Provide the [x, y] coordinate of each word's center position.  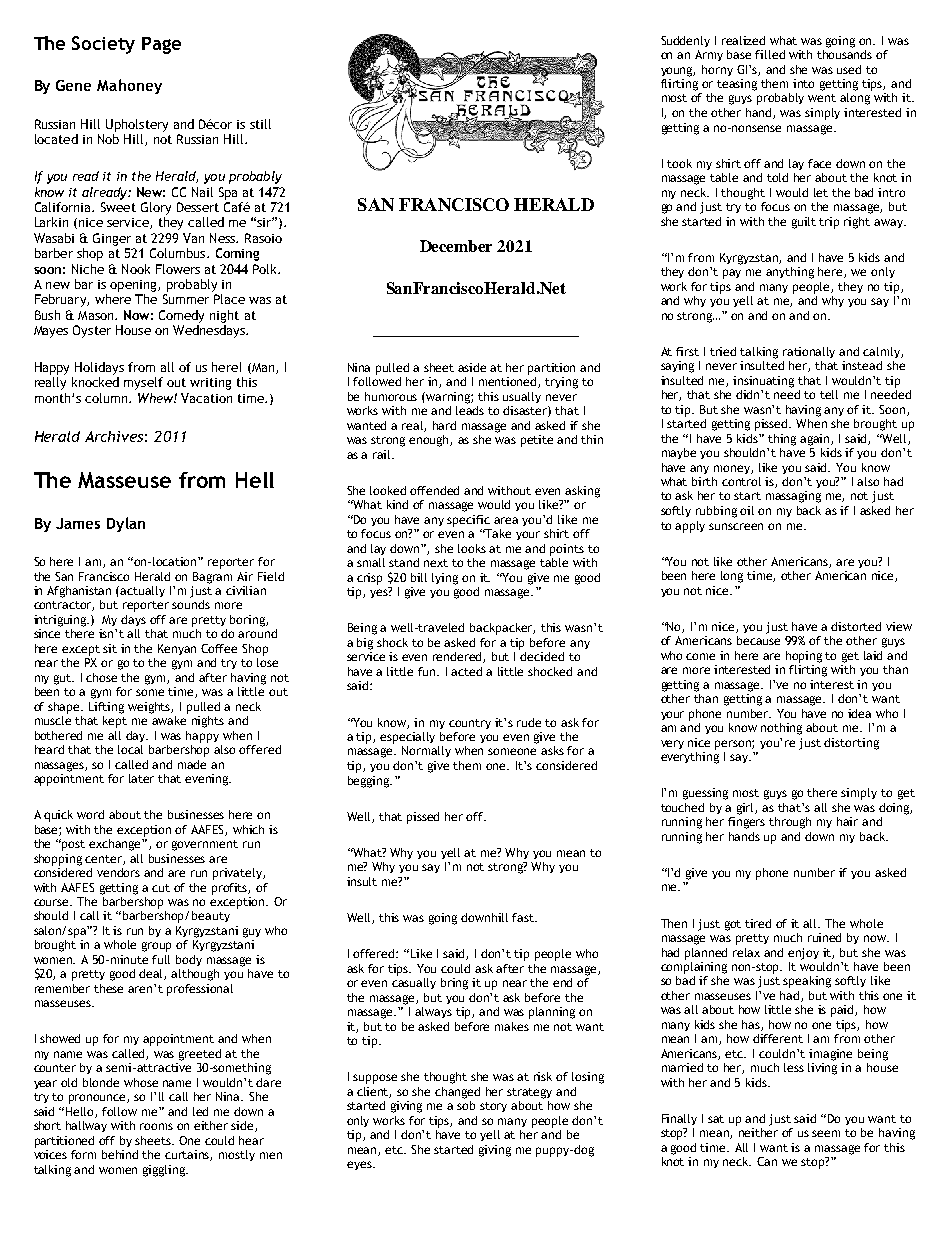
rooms [156, 1126]
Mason [97, 315]
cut [161, 888]
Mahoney [129, 86]
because [758, 640]
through [790, 823]
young [678, 72]
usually [522, 397]
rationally [809, 352]
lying [445, 579]
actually [142, 591]
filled [770, 54]
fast [524, 917]
